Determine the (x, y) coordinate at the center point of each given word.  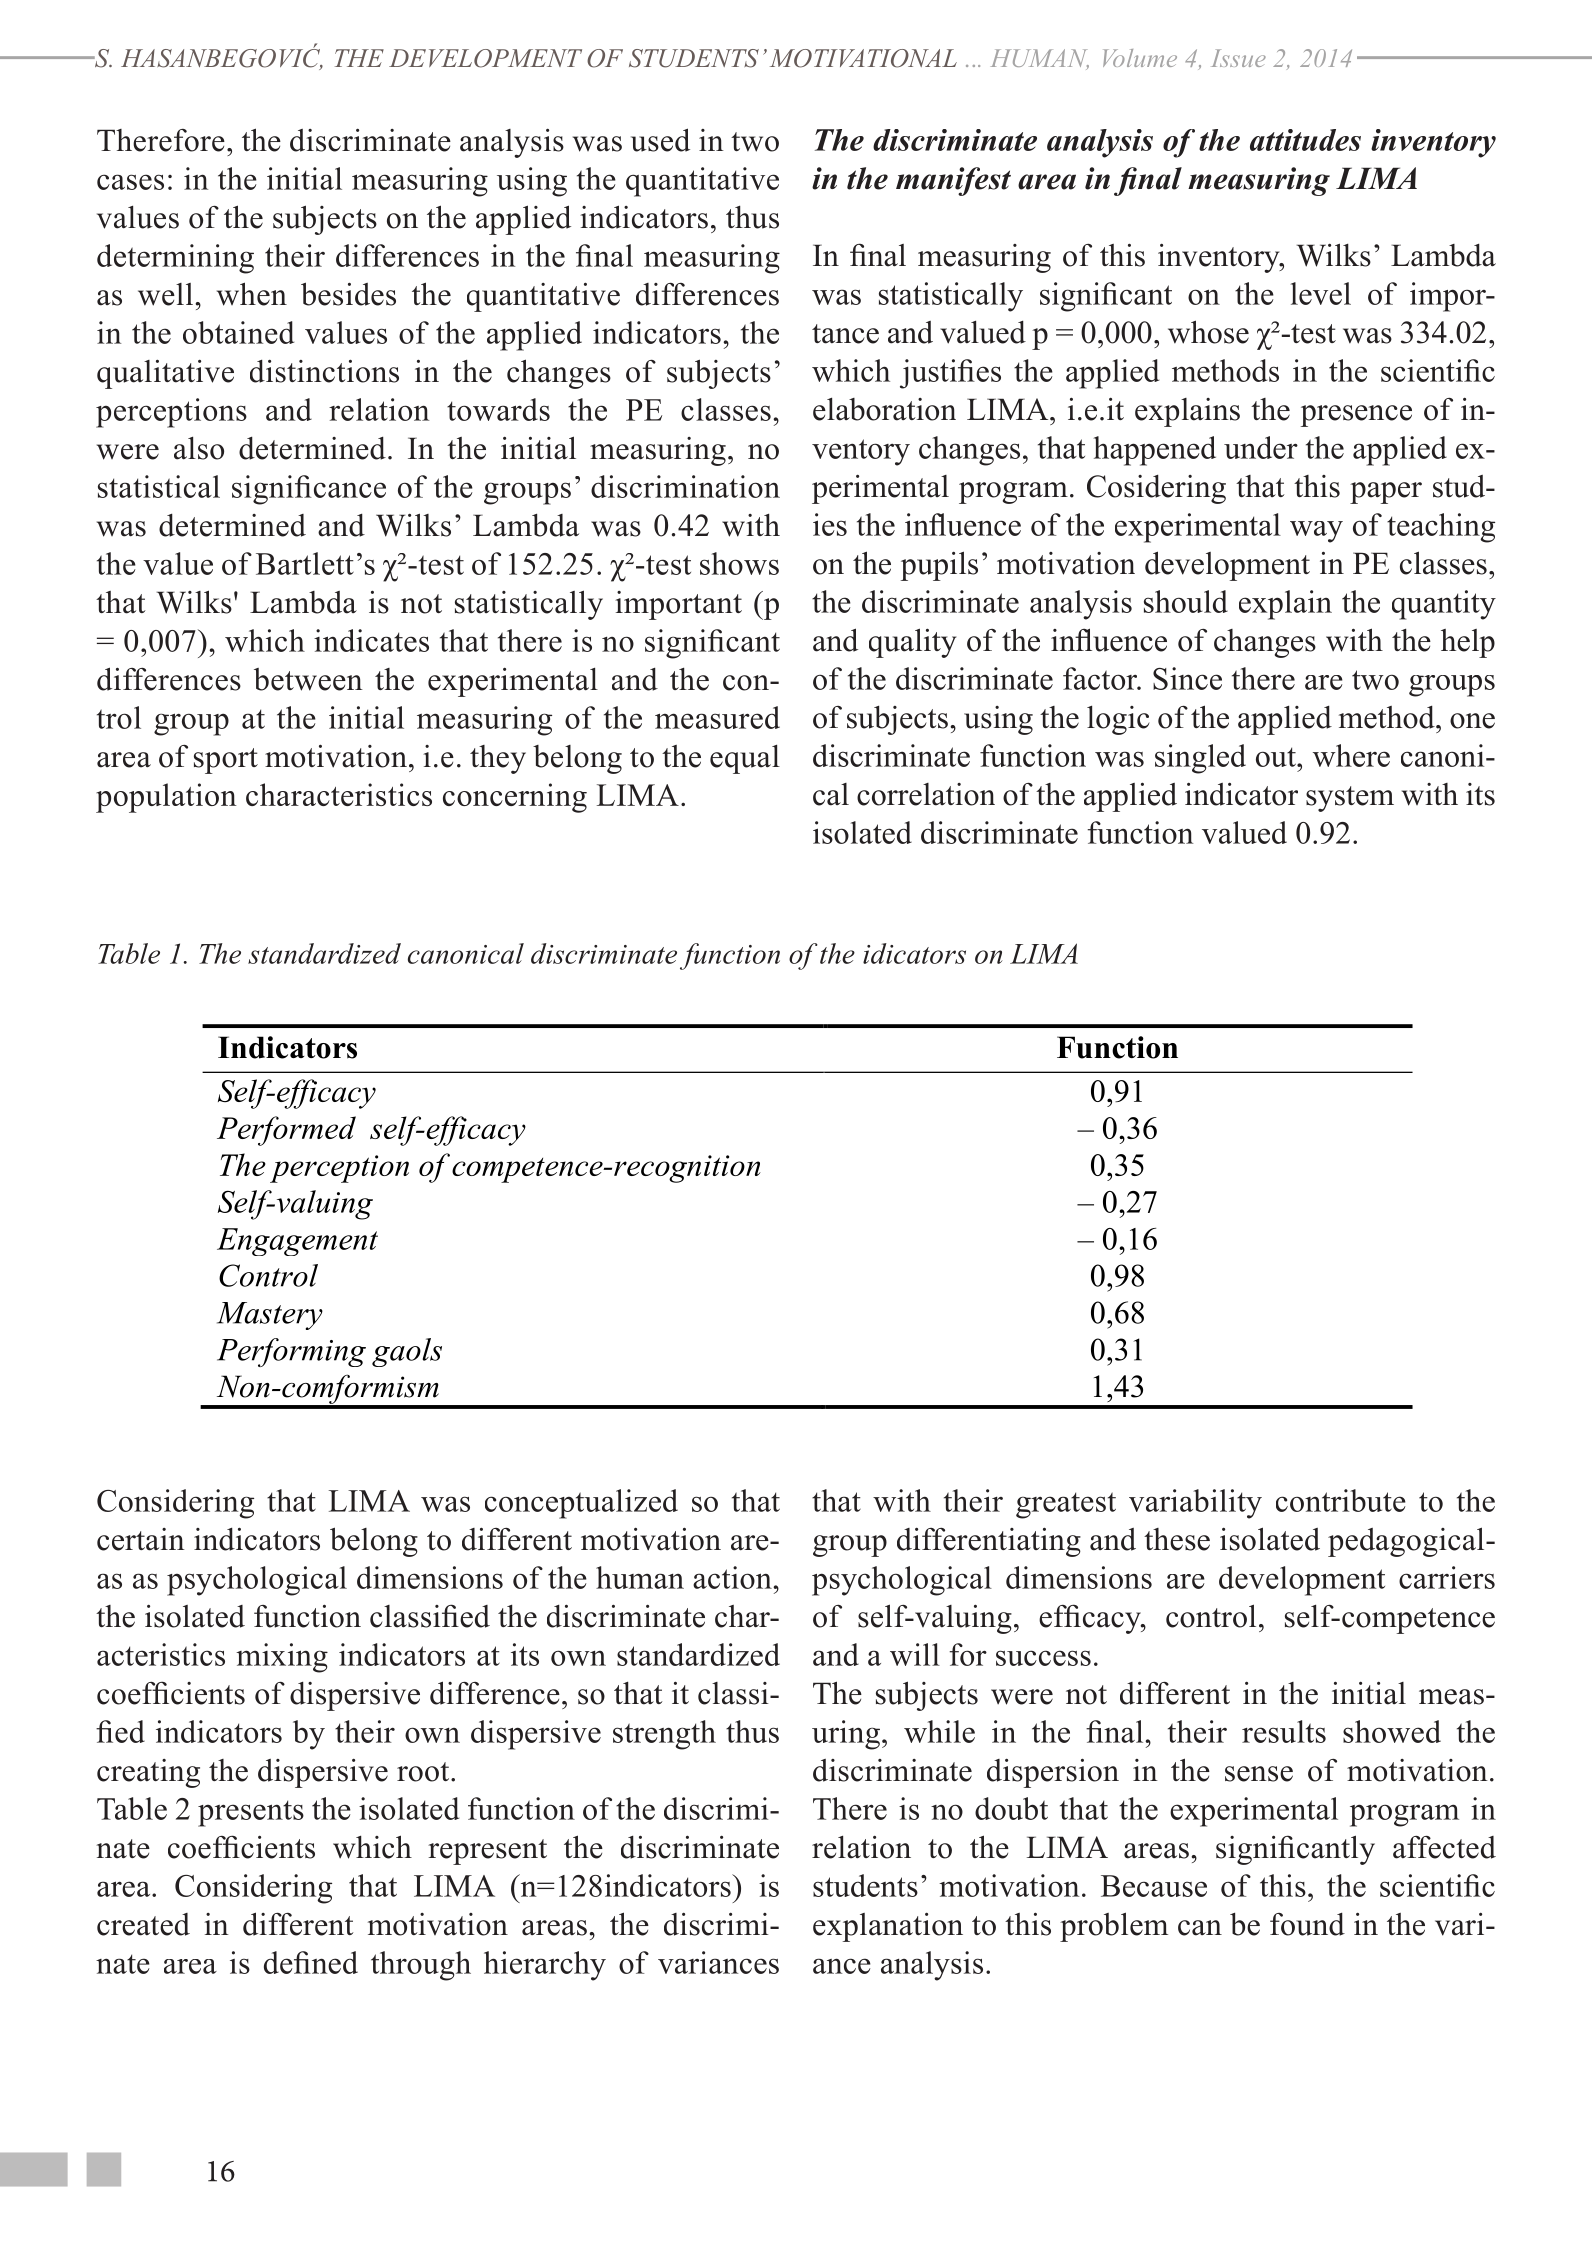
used (660, 140)
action (733, 1577)
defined (311, 1962)
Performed (286, 1131)
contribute (1341, 1500)
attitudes (1305, 140)
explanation (888, 1927)
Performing (291, 1352)
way (1316, 532)
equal (745, 759)
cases (130, 182)
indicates (371, 640)
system (1350, 799)
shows (739, 563)
